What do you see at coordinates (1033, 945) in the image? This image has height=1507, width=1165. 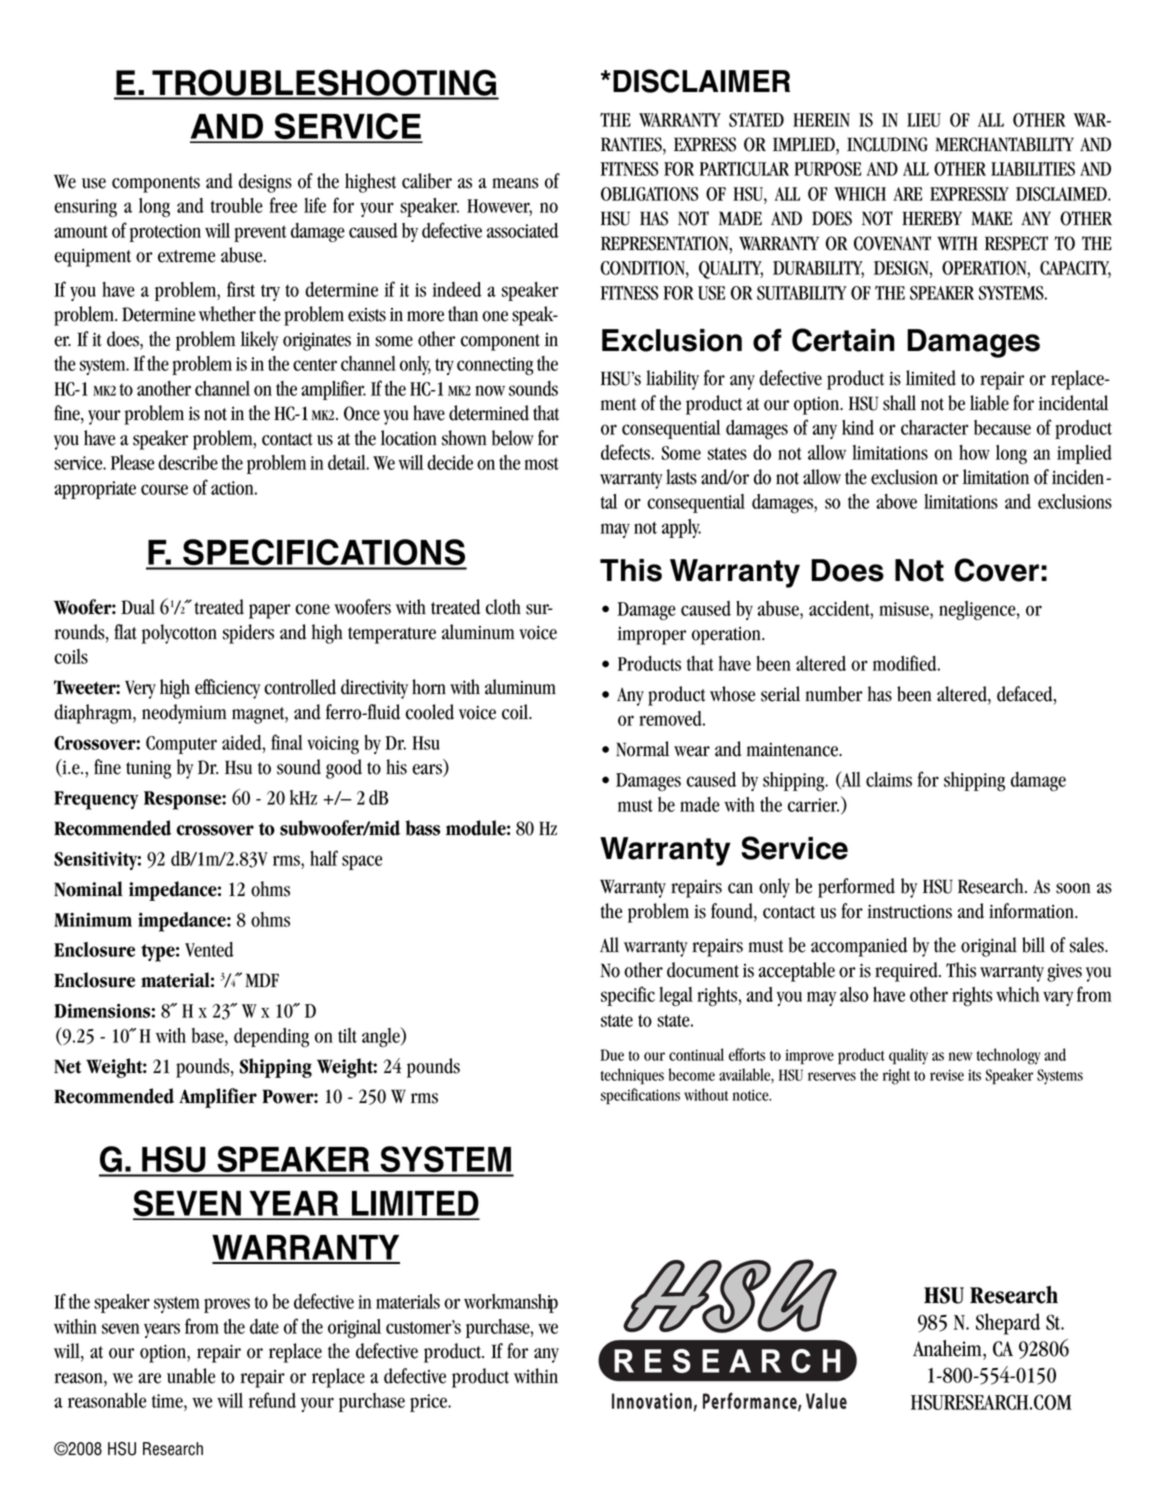 I see `bill` at bounding box center [1033, 945].
